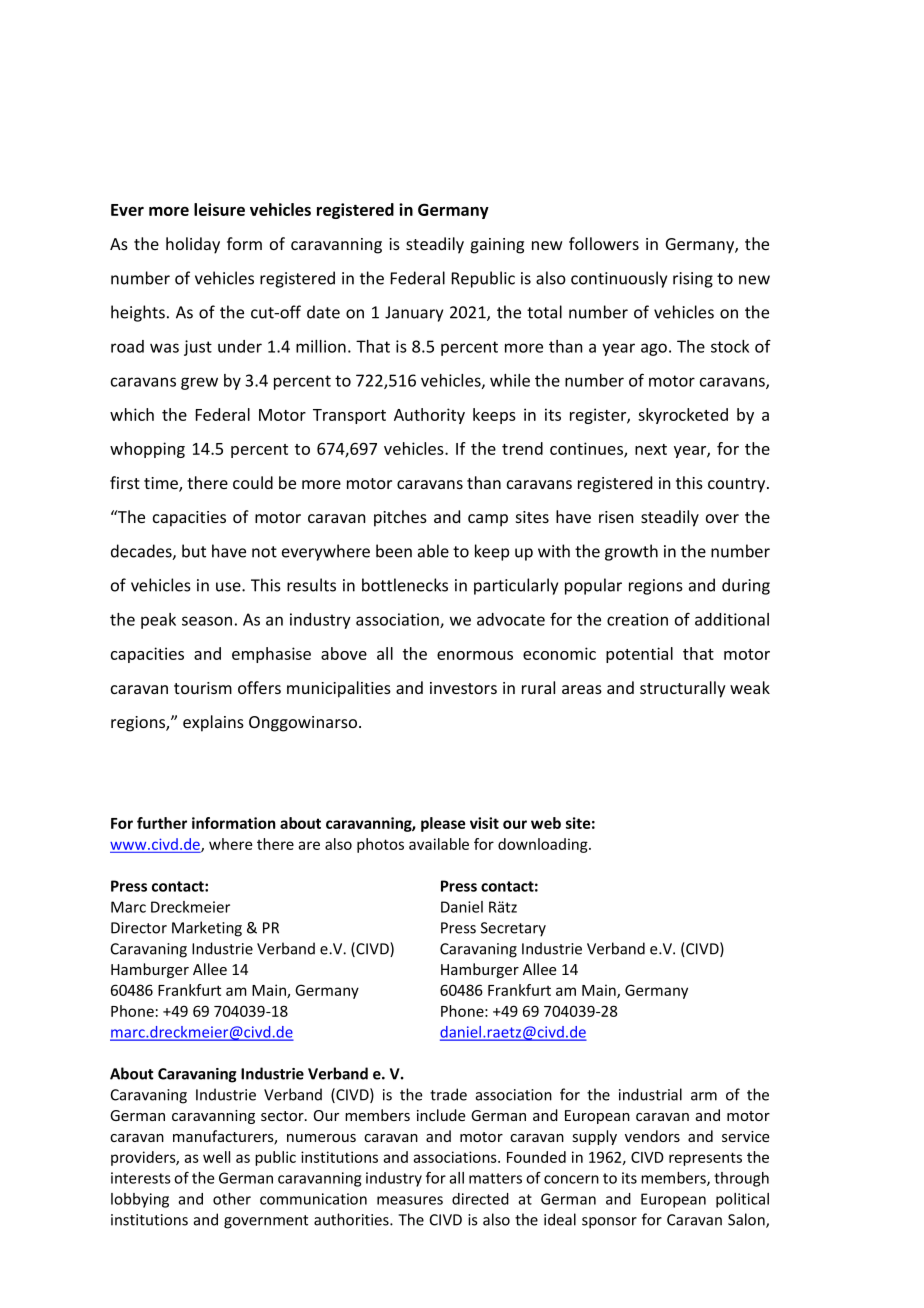  What do you see at coordinates (463, 688) in the document?
I see `investors` at bounding box center [463, 688].
